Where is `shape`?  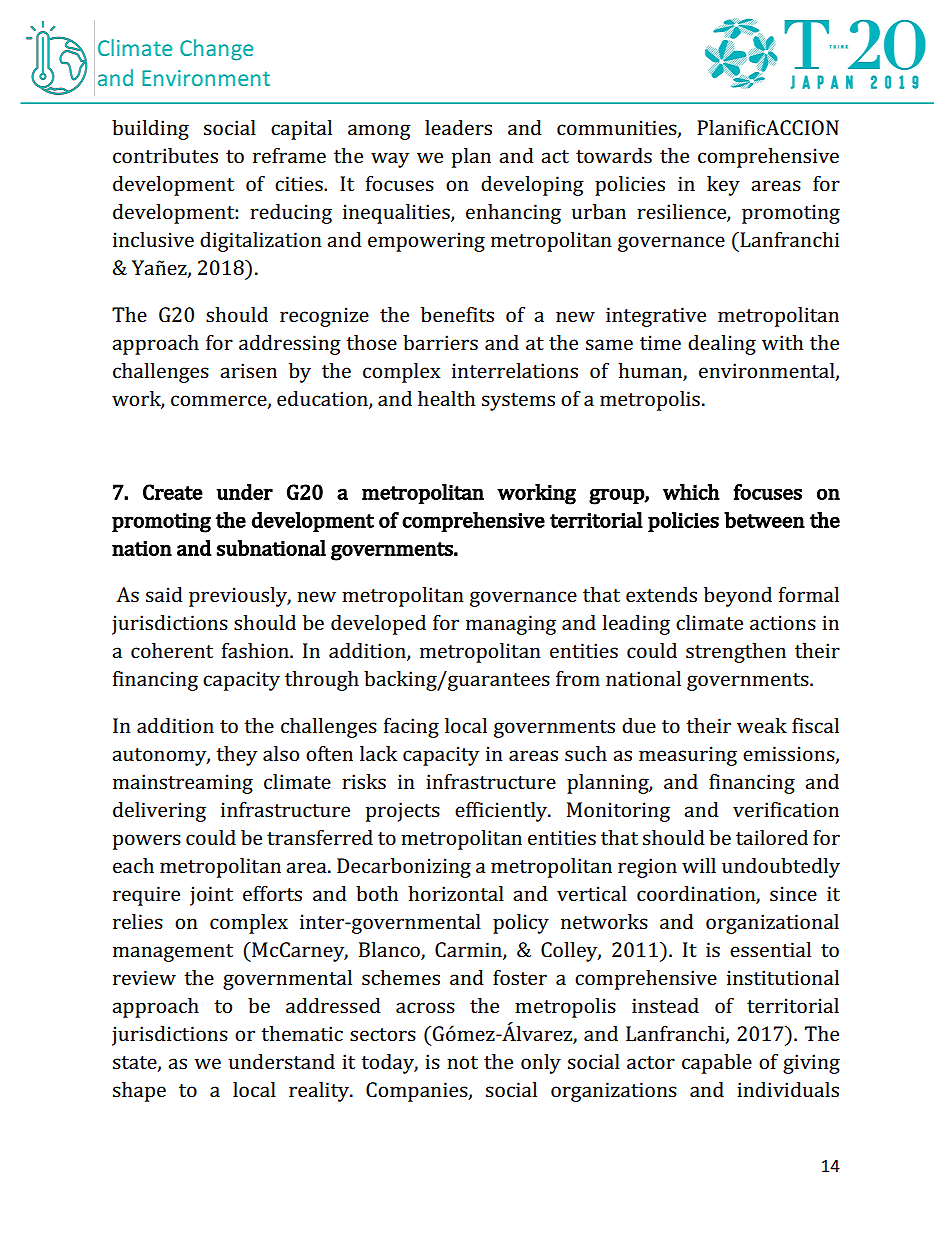
shape is located at coordinates (139, 1092).
